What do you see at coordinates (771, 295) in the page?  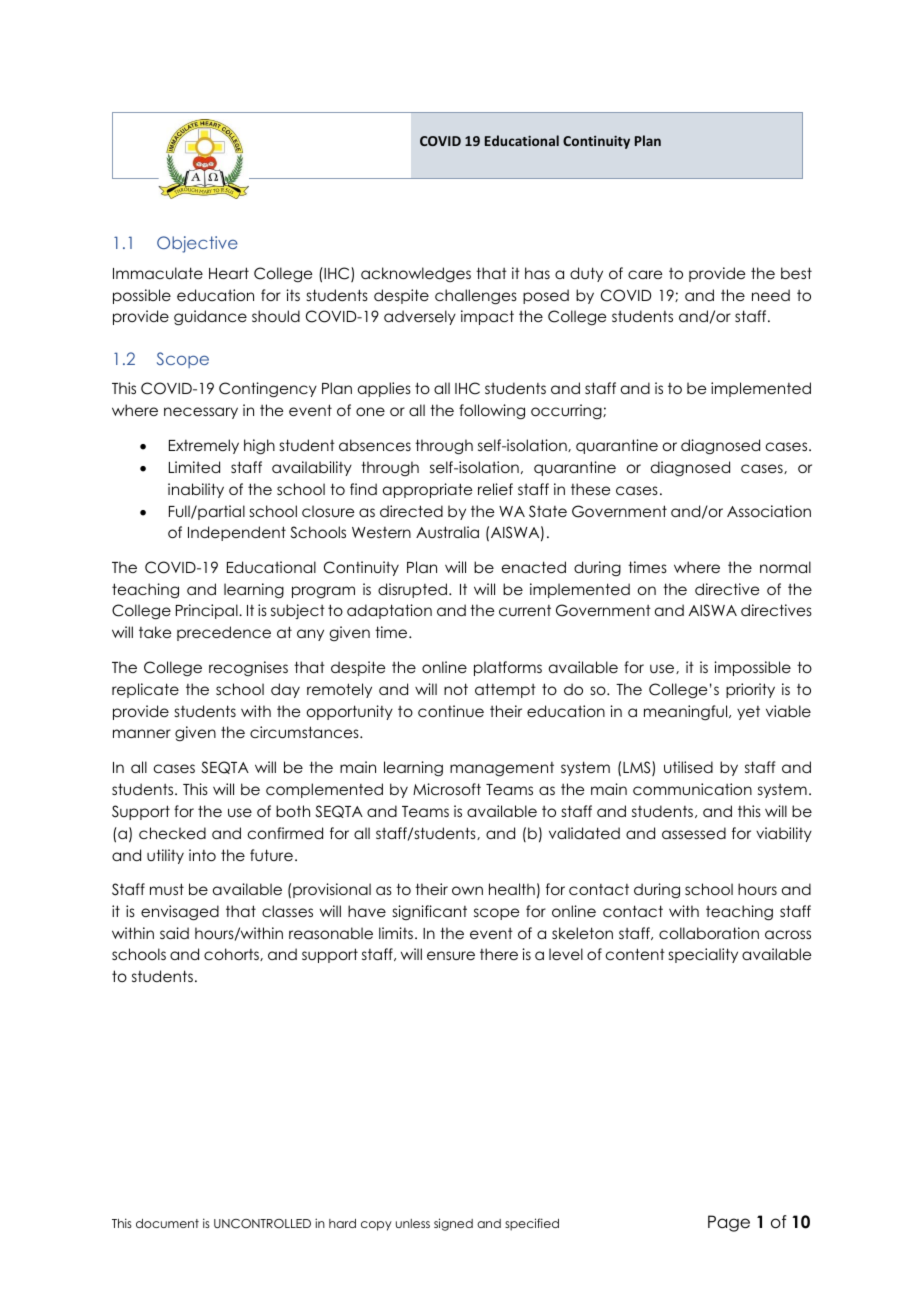 I see `need` at bounding box center [771, 295].
